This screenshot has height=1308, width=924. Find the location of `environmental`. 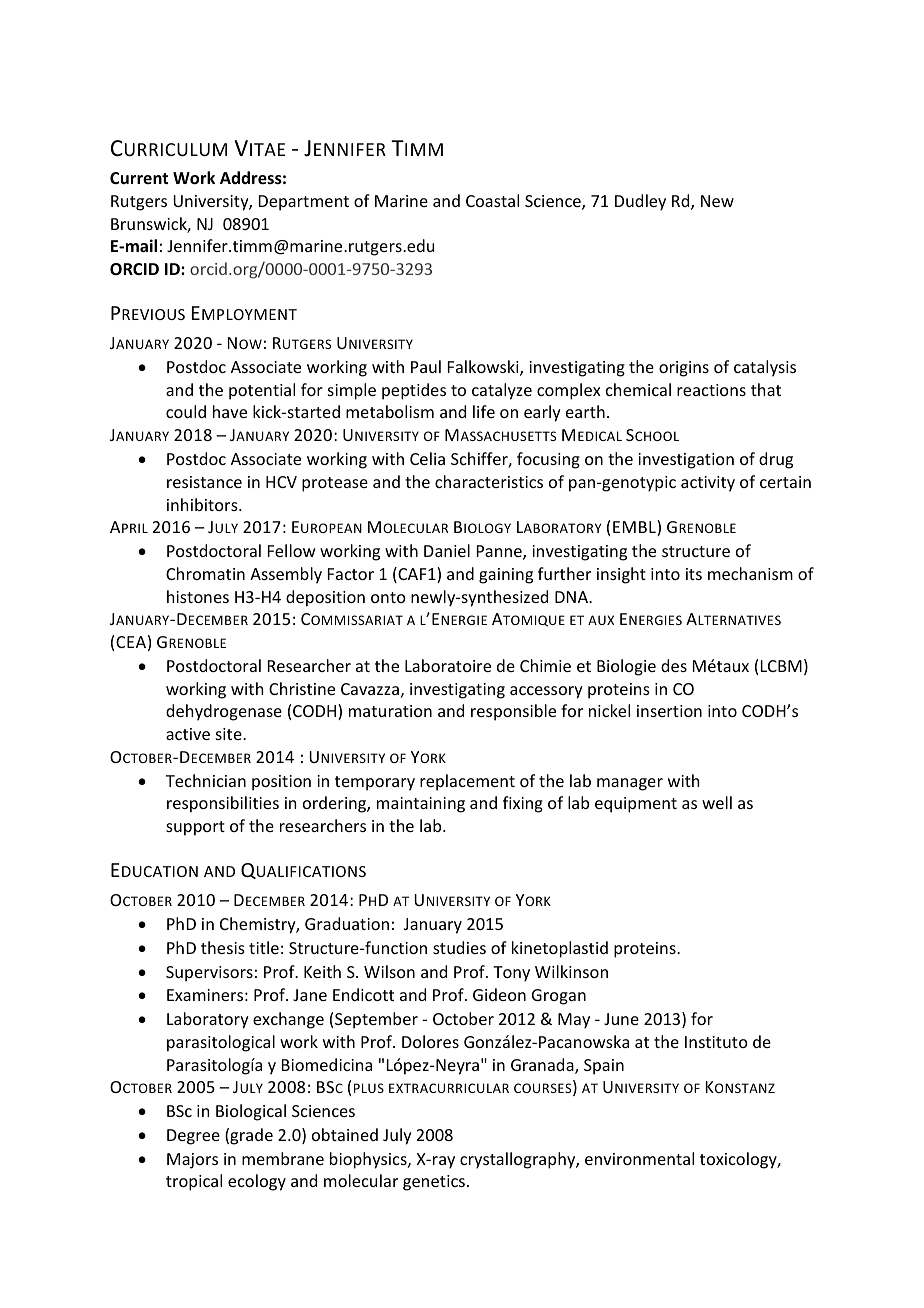

environmental is located at coordinates (639, 1158).
